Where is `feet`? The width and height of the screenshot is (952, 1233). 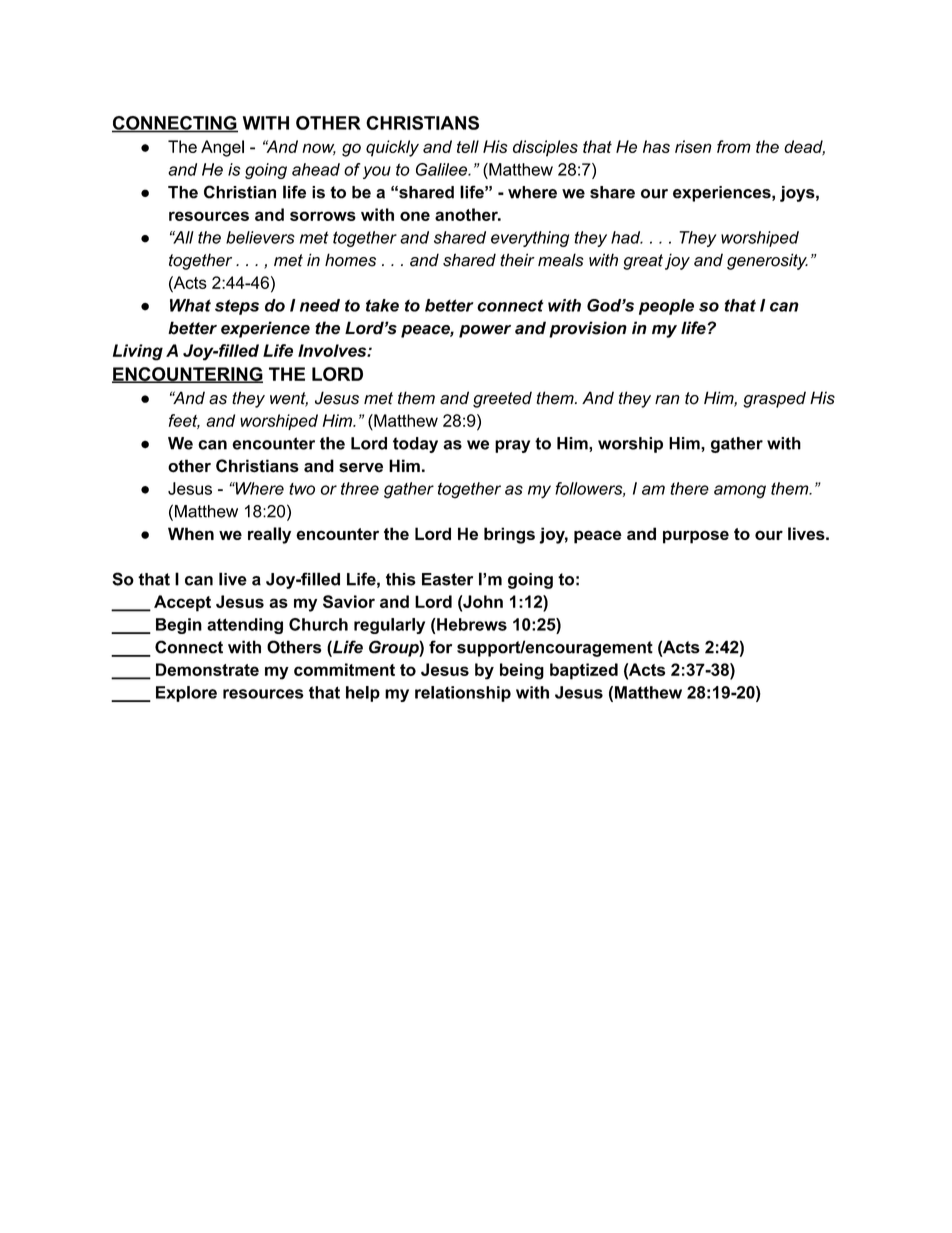
feet is located at coordinates (184, 421).
